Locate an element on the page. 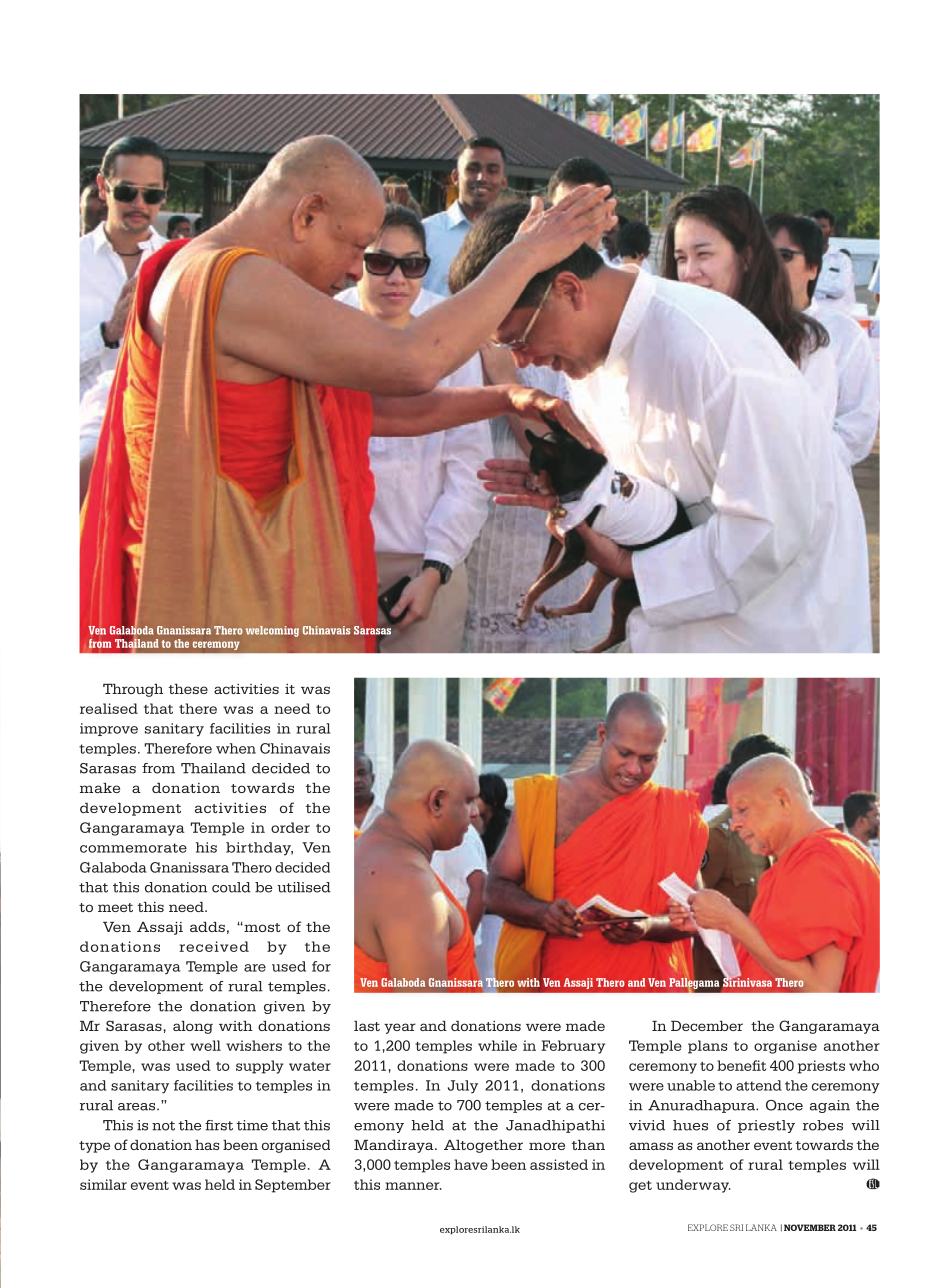 The height and width of the document is (1288, 950). July is located at coordinates (463, 1087).
